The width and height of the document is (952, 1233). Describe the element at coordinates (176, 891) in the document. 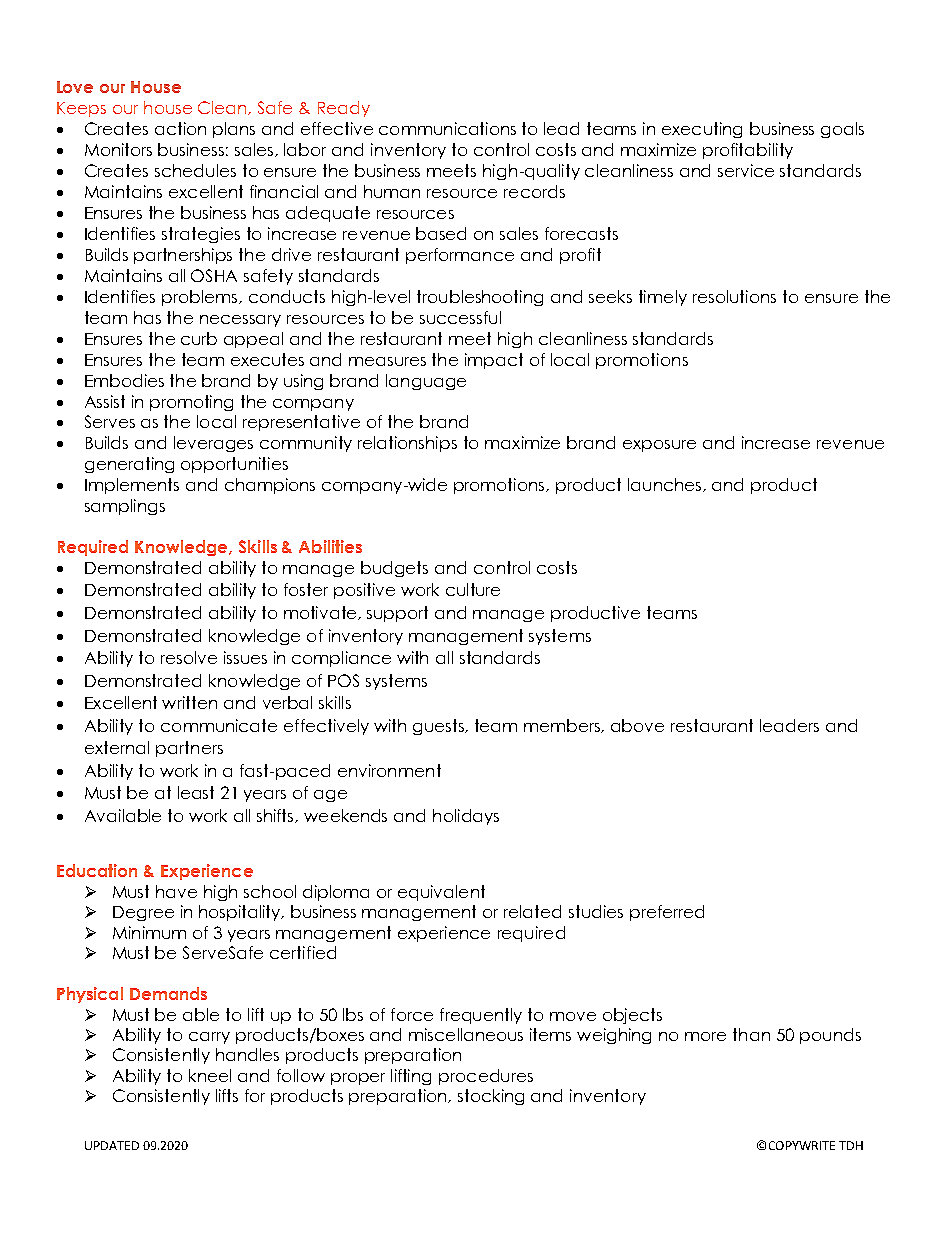

I see `have` at that location.
